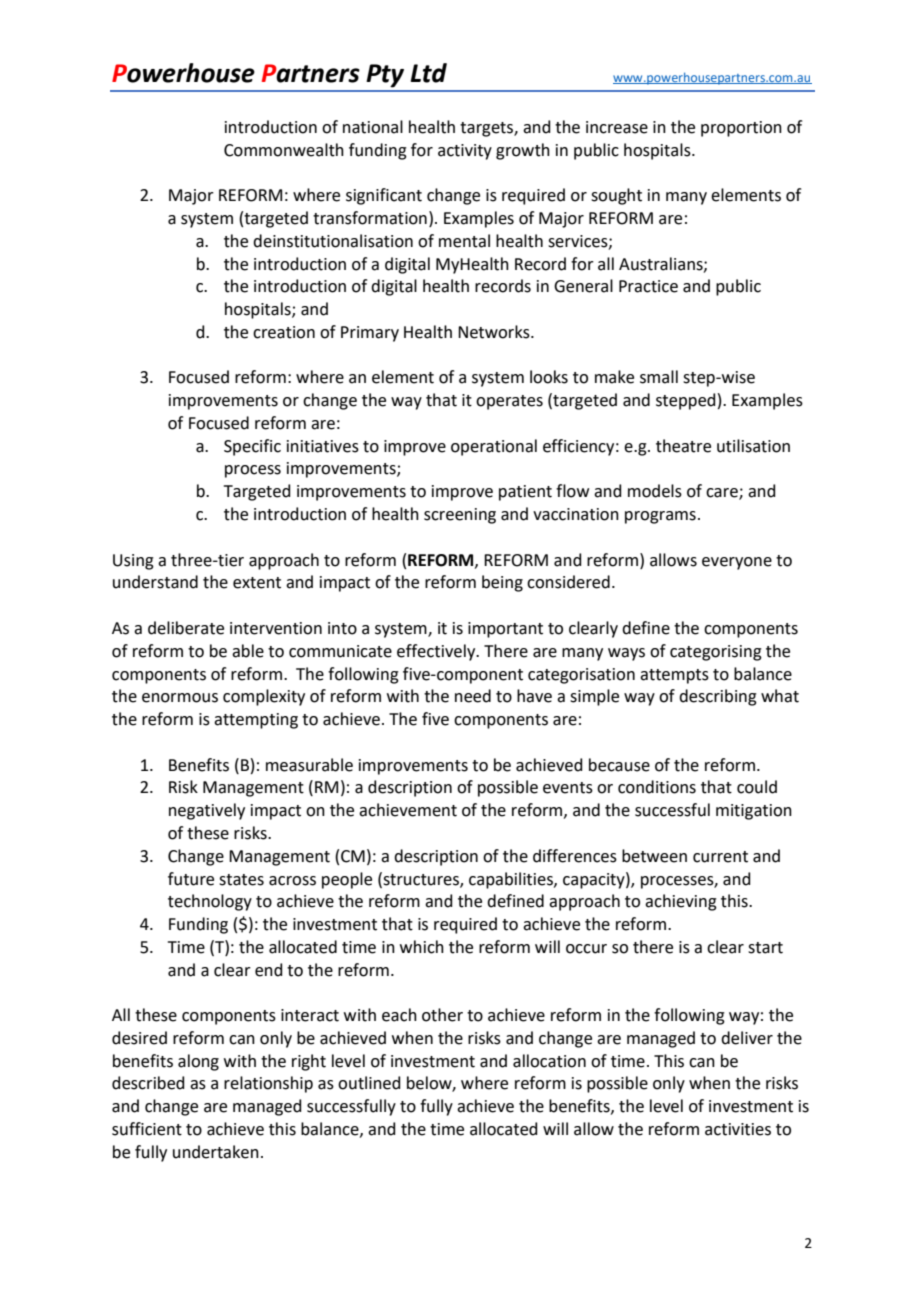 The height and width of the page is (1309, 924). What do you see at coordinates (186, 628) in the page?
I see `deliberate` at bounding box center [186, 628].
